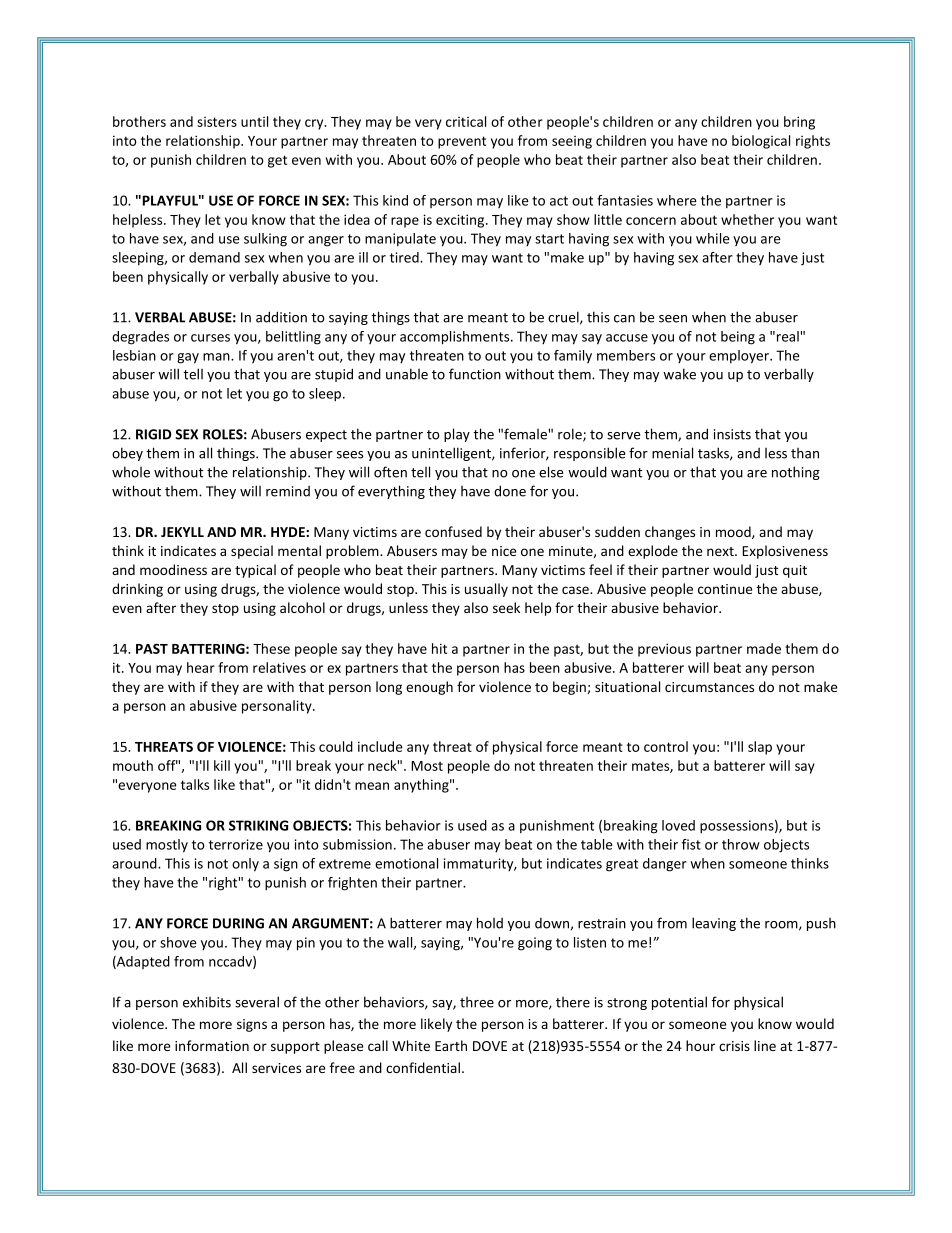  I want to click on enough, so click(429, 688).
